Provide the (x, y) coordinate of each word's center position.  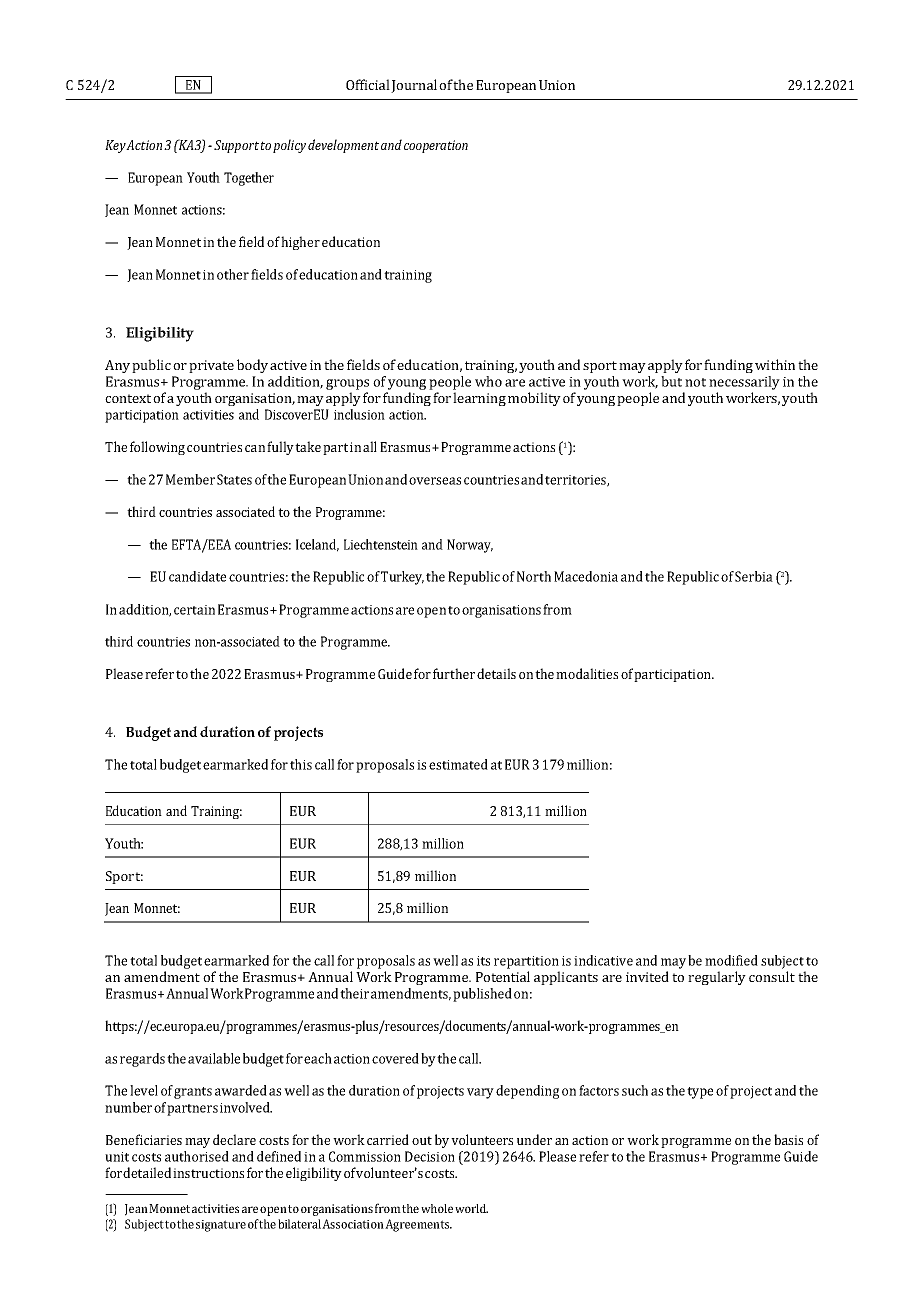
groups (347, 384)
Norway (470, 546)
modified (731, 960)
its (483, 961)
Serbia (754, 576)
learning (479, 399)
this (301, 764)
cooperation (436, 146)
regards (142, 1060)
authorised (197, 1156)
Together (249, 179)
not (695, 382)
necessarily (744, 383)
